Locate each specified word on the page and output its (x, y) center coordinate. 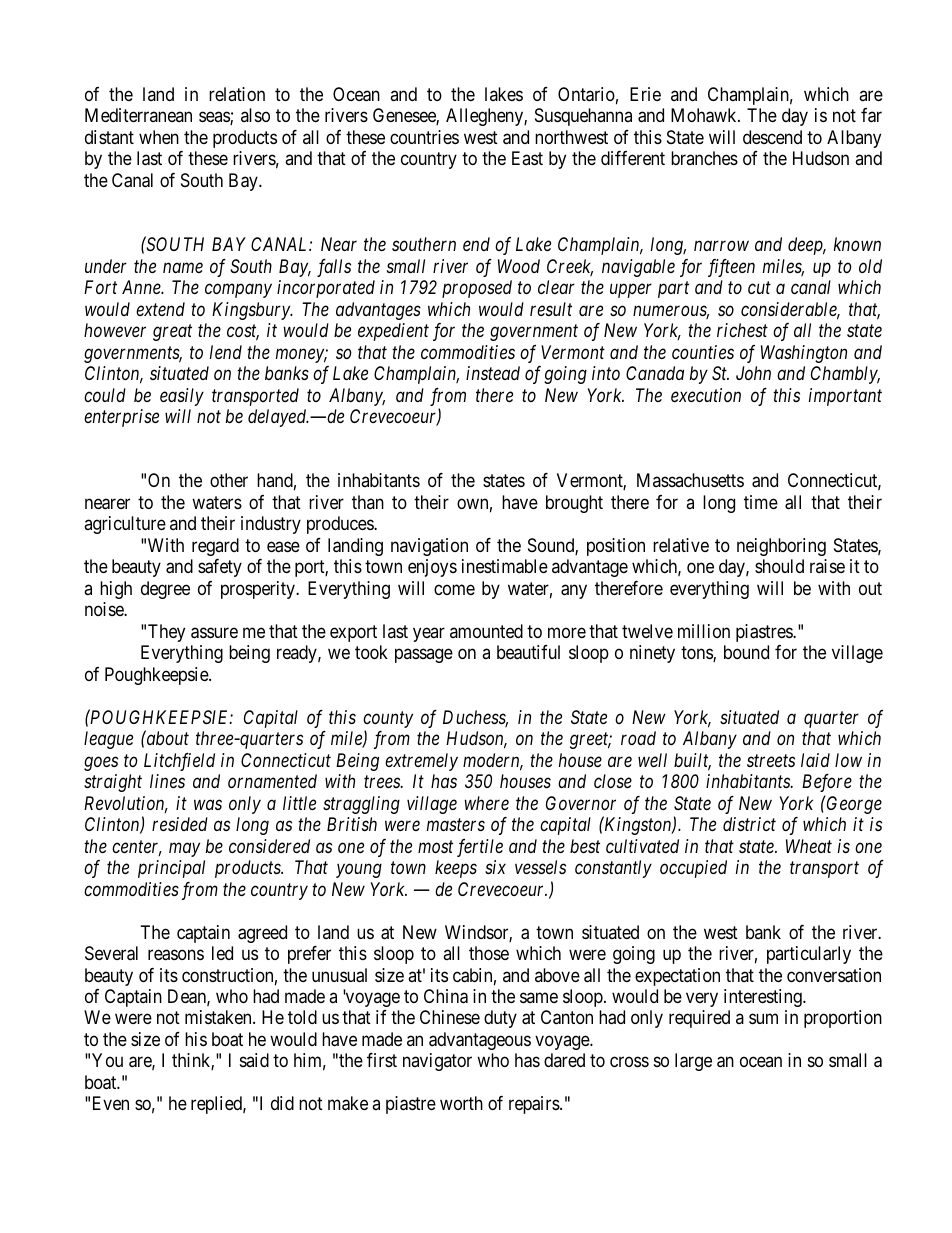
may (184, 849)
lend (226, 352)
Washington (804, 354)
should (779, 566)
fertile (480, 848)
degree (165, 590)
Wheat (809, 846)
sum (763, 1019)
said (254, 1060)
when (159, 137)
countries (424, 137)
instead (493, 373)
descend (772, 137)
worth (461, 1103)
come (454, 589)
